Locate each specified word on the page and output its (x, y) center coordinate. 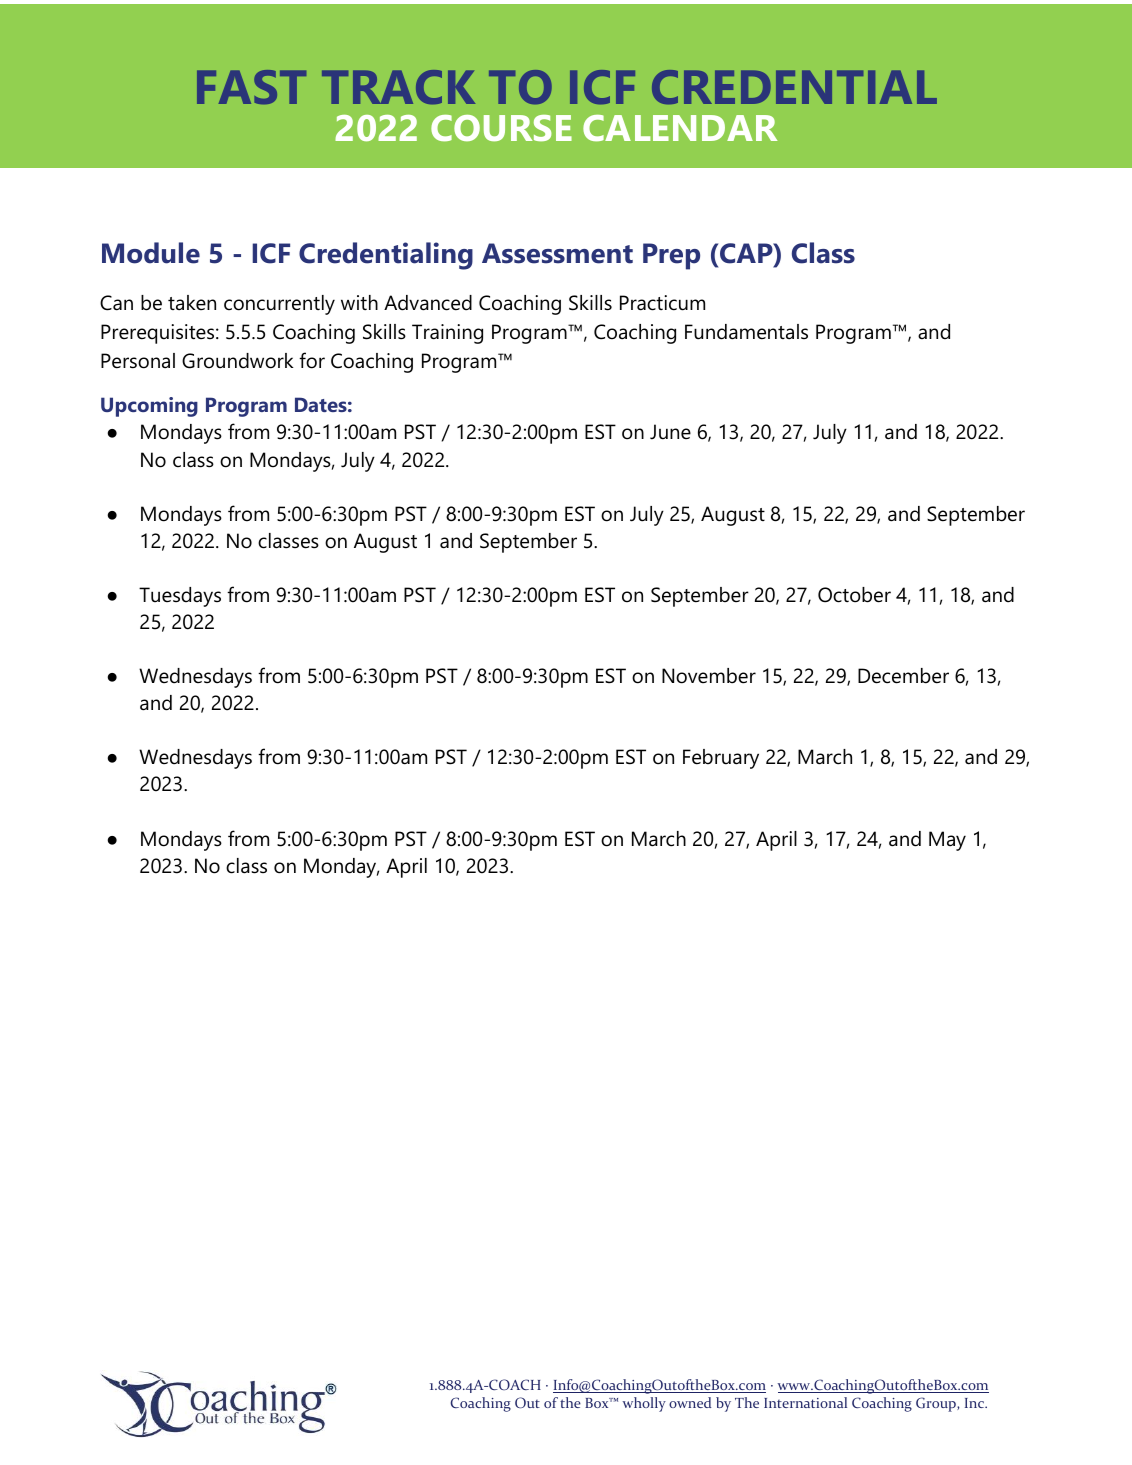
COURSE (501, 128)
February (721, 759)
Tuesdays (180, 597)
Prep (671, 256)
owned (690, 1402)
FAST (251, 87)
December (903, 676)
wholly (644, 1404)
